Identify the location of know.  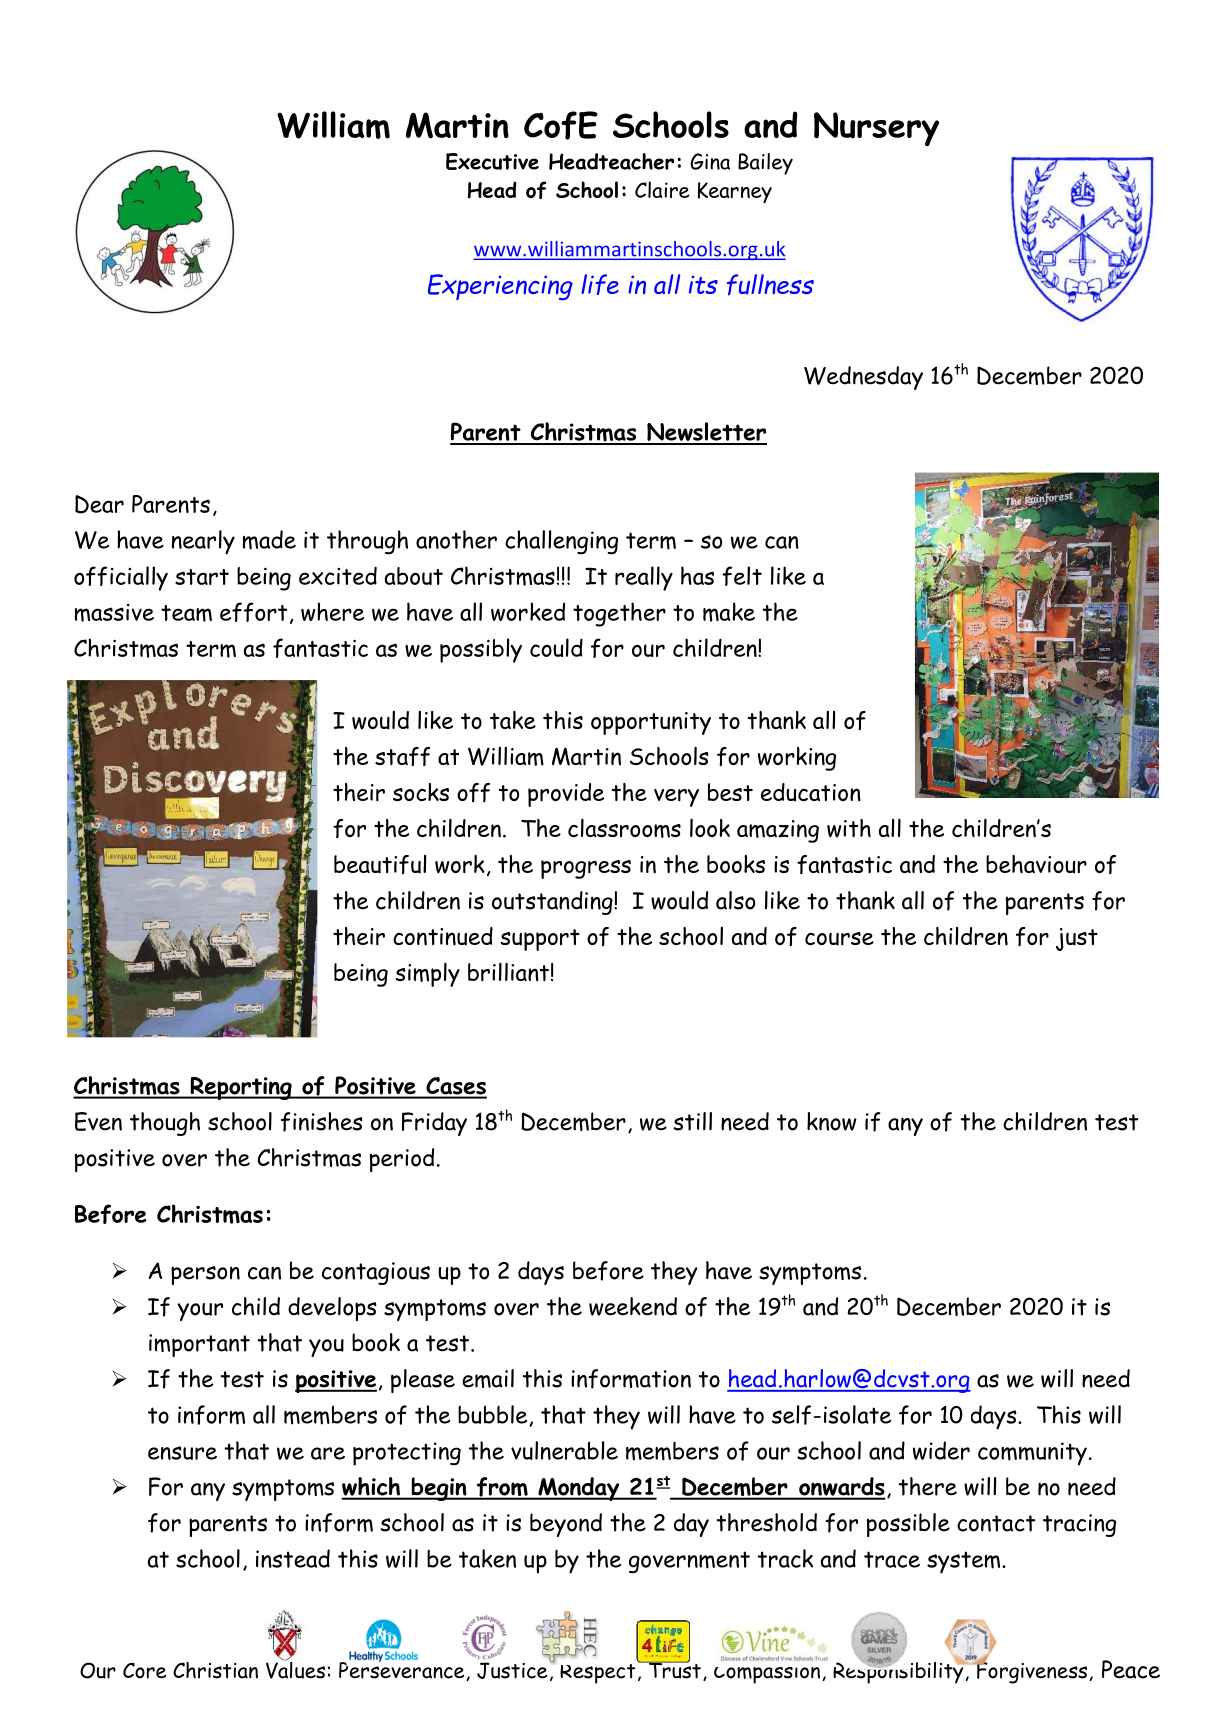
(832, 1121).
